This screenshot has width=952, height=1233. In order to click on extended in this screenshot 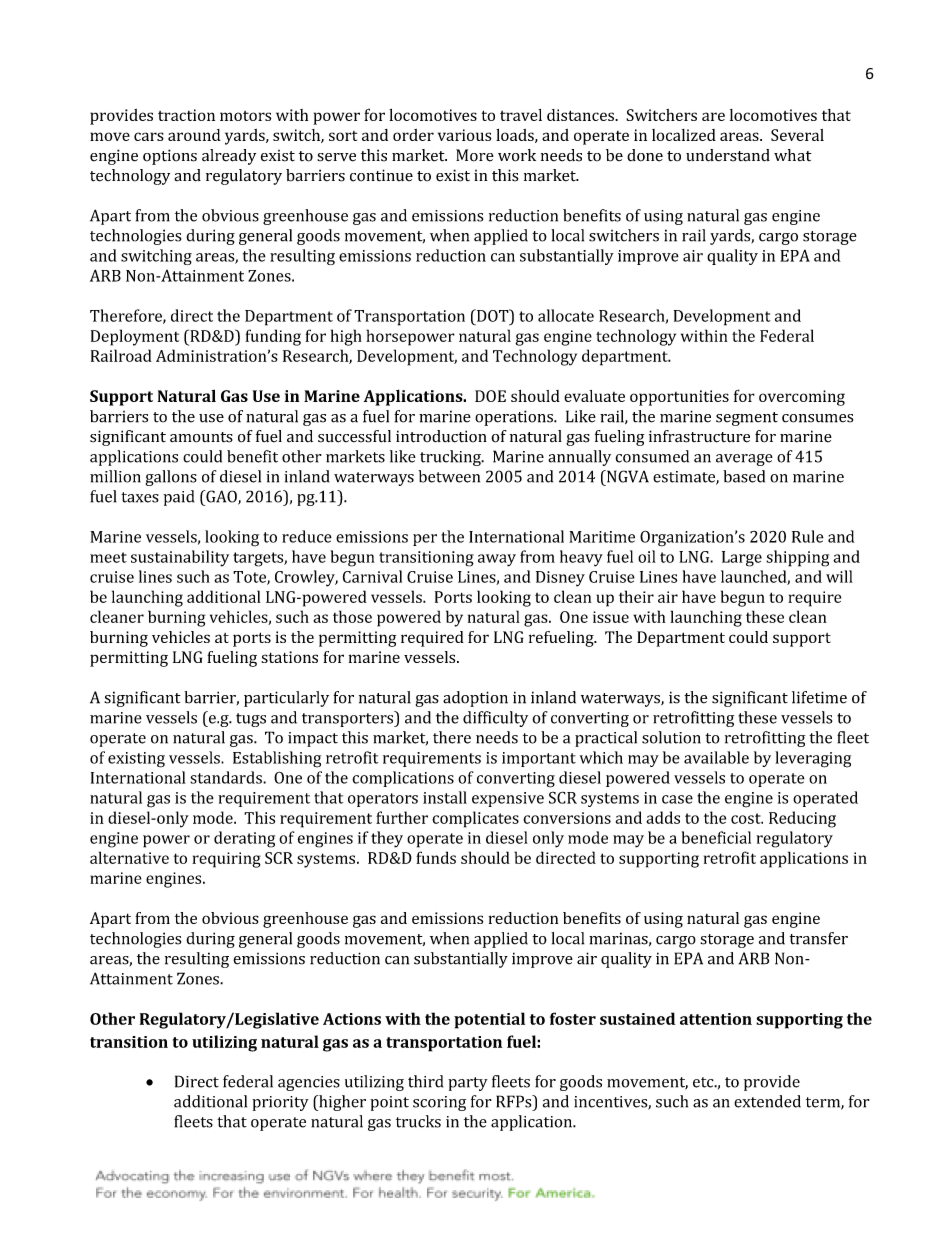, I will do `click(767, 1101)`.
